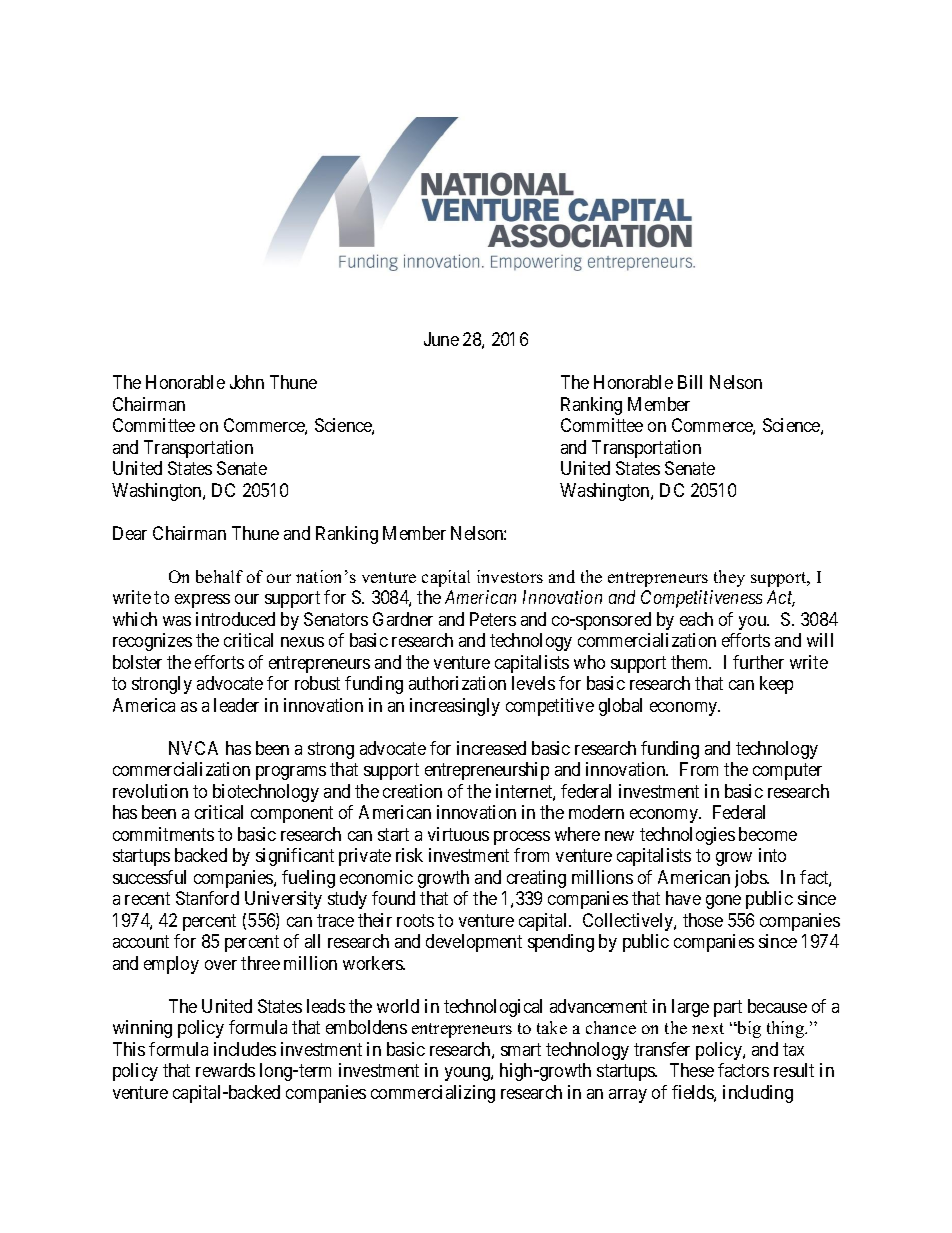 Image resolution: width=952 pixels, height=1233 pixels. Describe the element at coordinates (458, 834) in the image. I see `virtuous` at that location.
